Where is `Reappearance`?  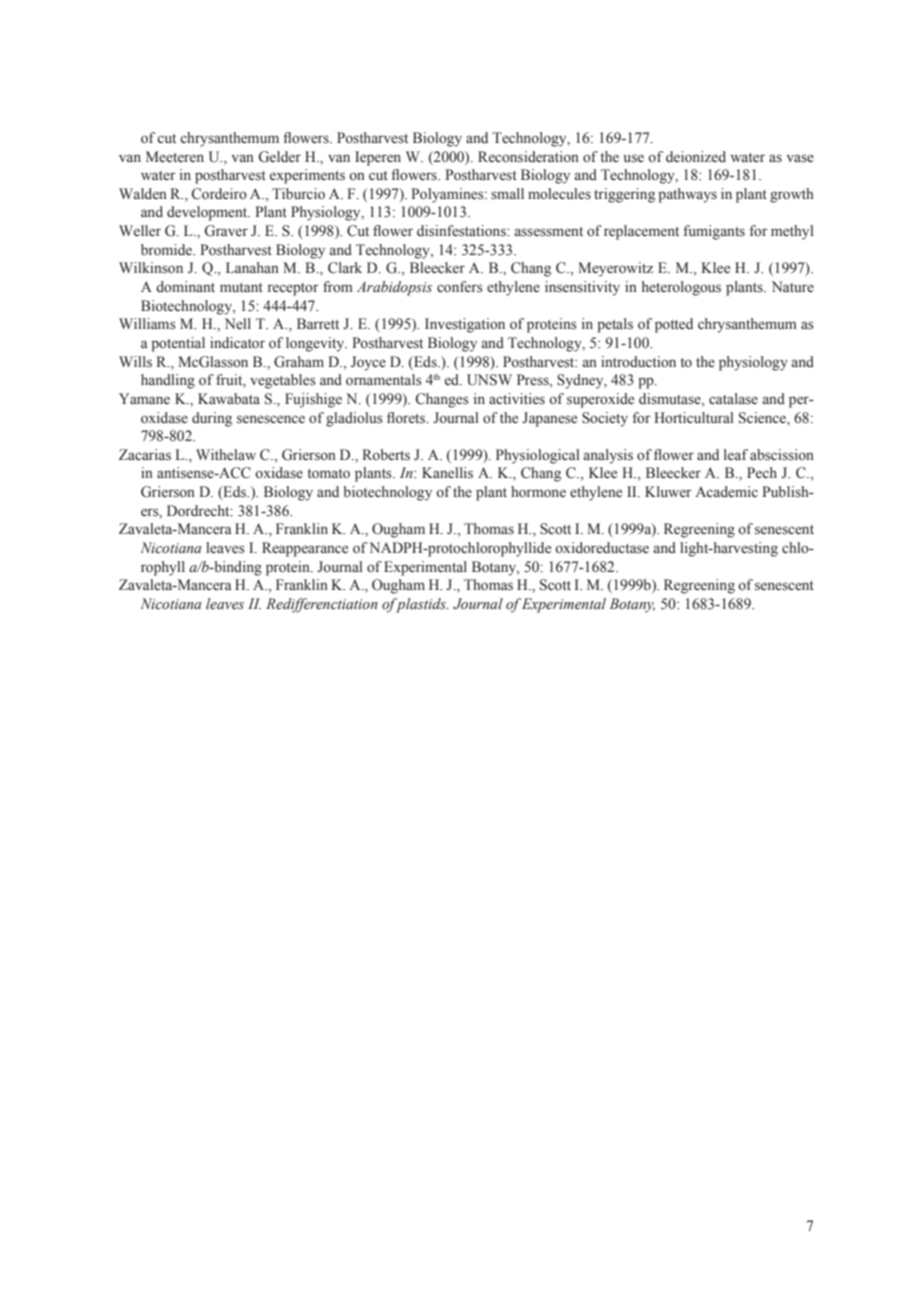 Reappearance is located at coordinates (305, 549).
